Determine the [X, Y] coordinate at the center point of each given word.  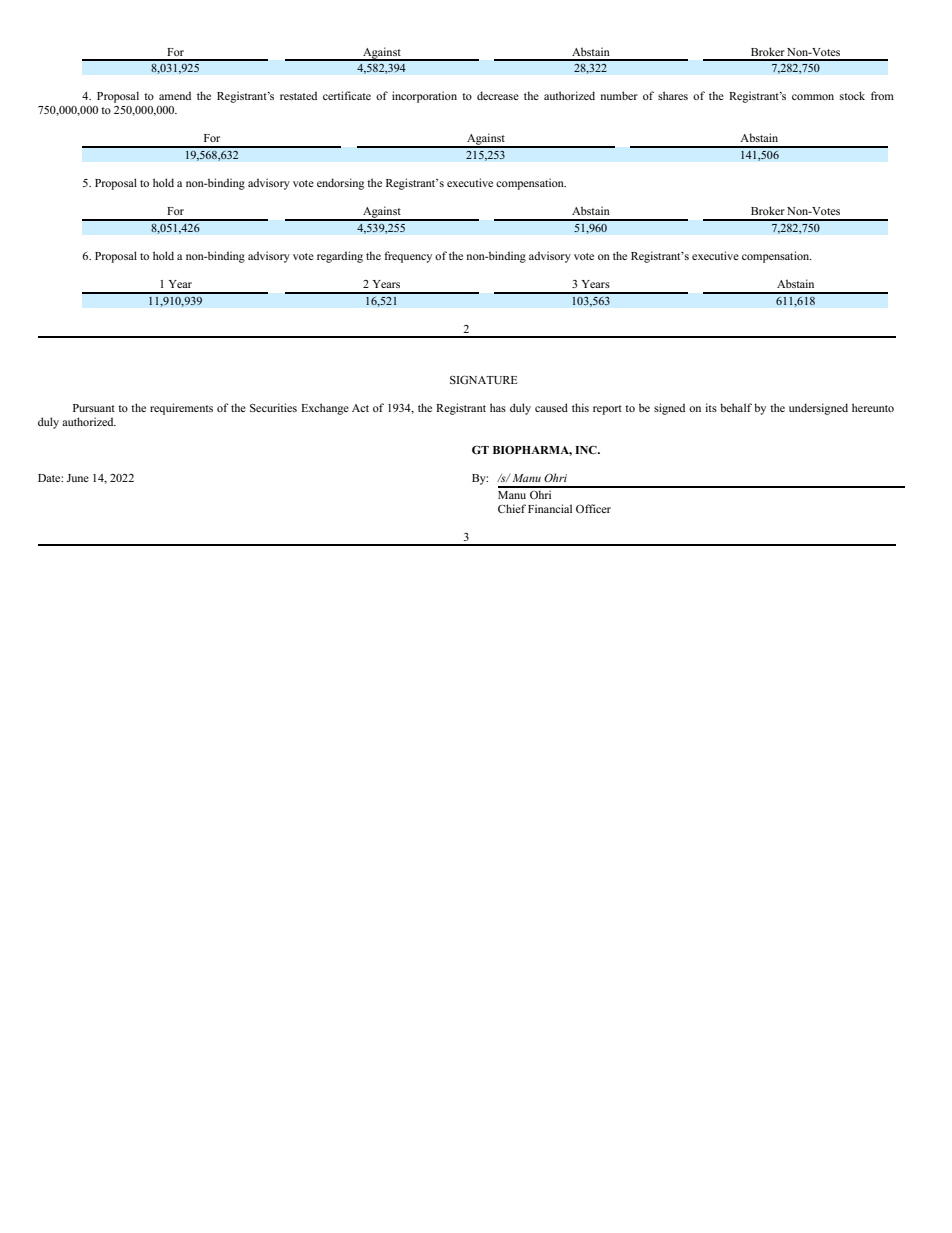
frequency [408, 257]
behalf [736, 407]
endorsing [340, 184]
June [78, 478]
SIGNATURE [484, 379]
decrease [498, 95]
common [813, 97]
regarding [340, 257]
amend [175, 95]
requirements [181, 409]
